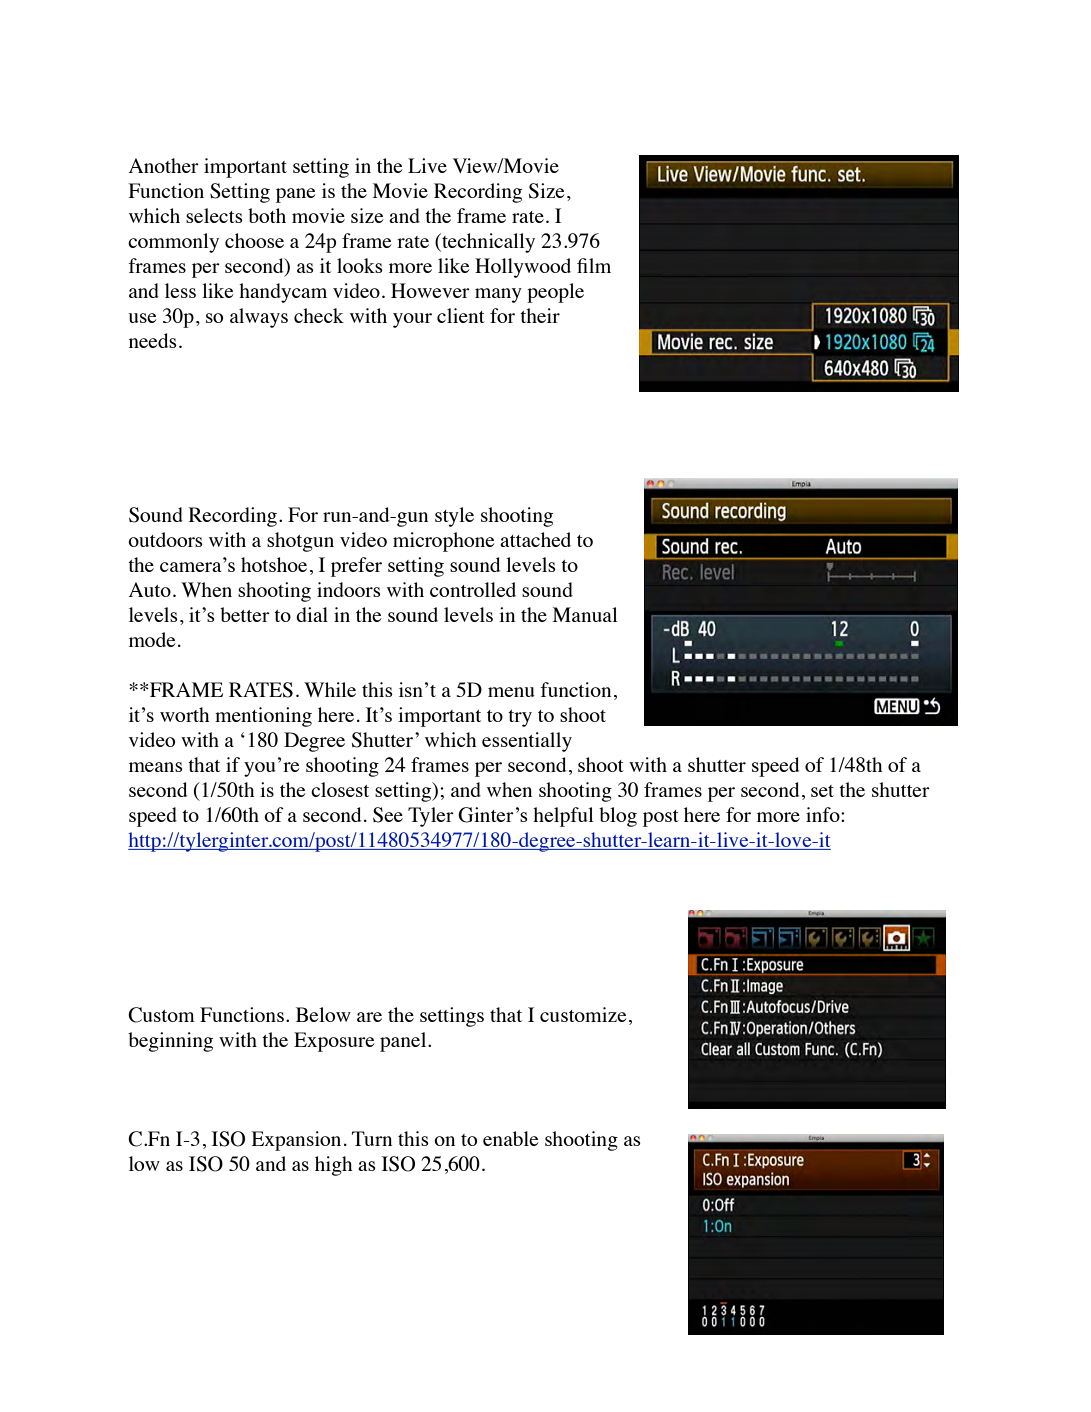 Image resolution: width=1091 pixels, height=1412 pixels. What do you see at coordinates (454, 517) in the document?
I see `style` at bounding box center [454, 517].
